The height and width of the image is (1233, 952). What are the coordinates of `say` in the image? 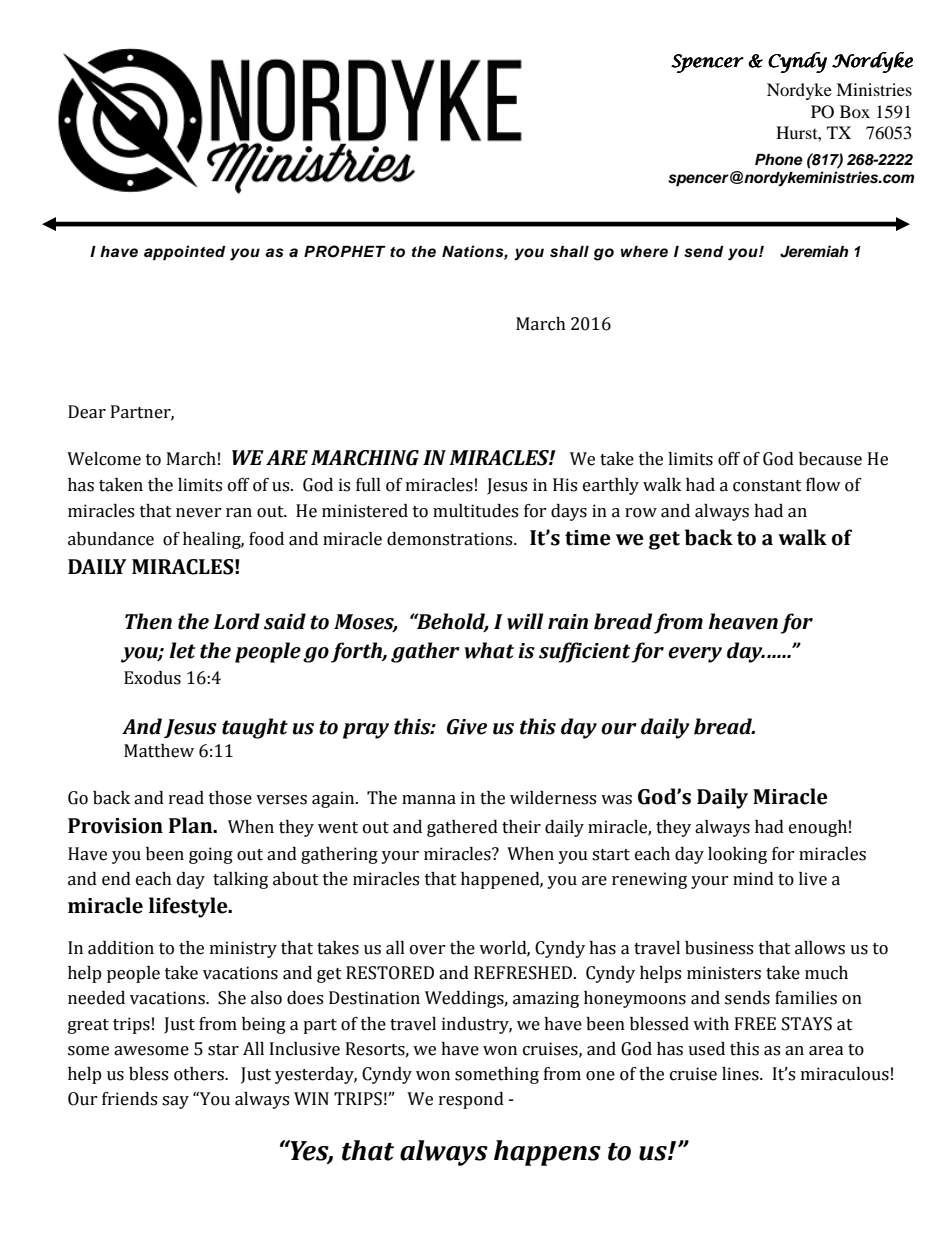 It's located at (175, 1102).
